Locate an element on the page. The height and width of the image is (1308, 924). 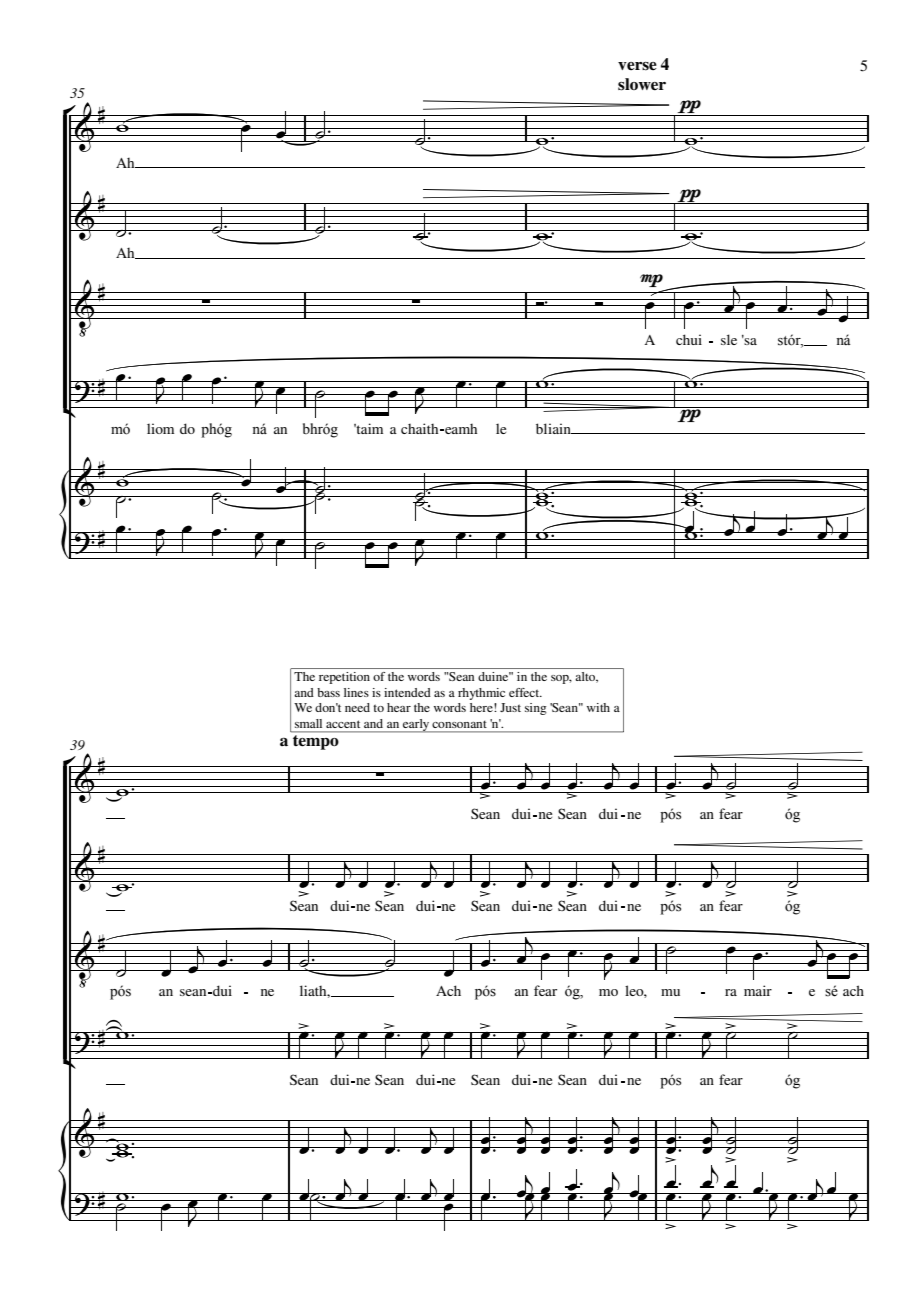
slower is located at coordinates (642, 84).
